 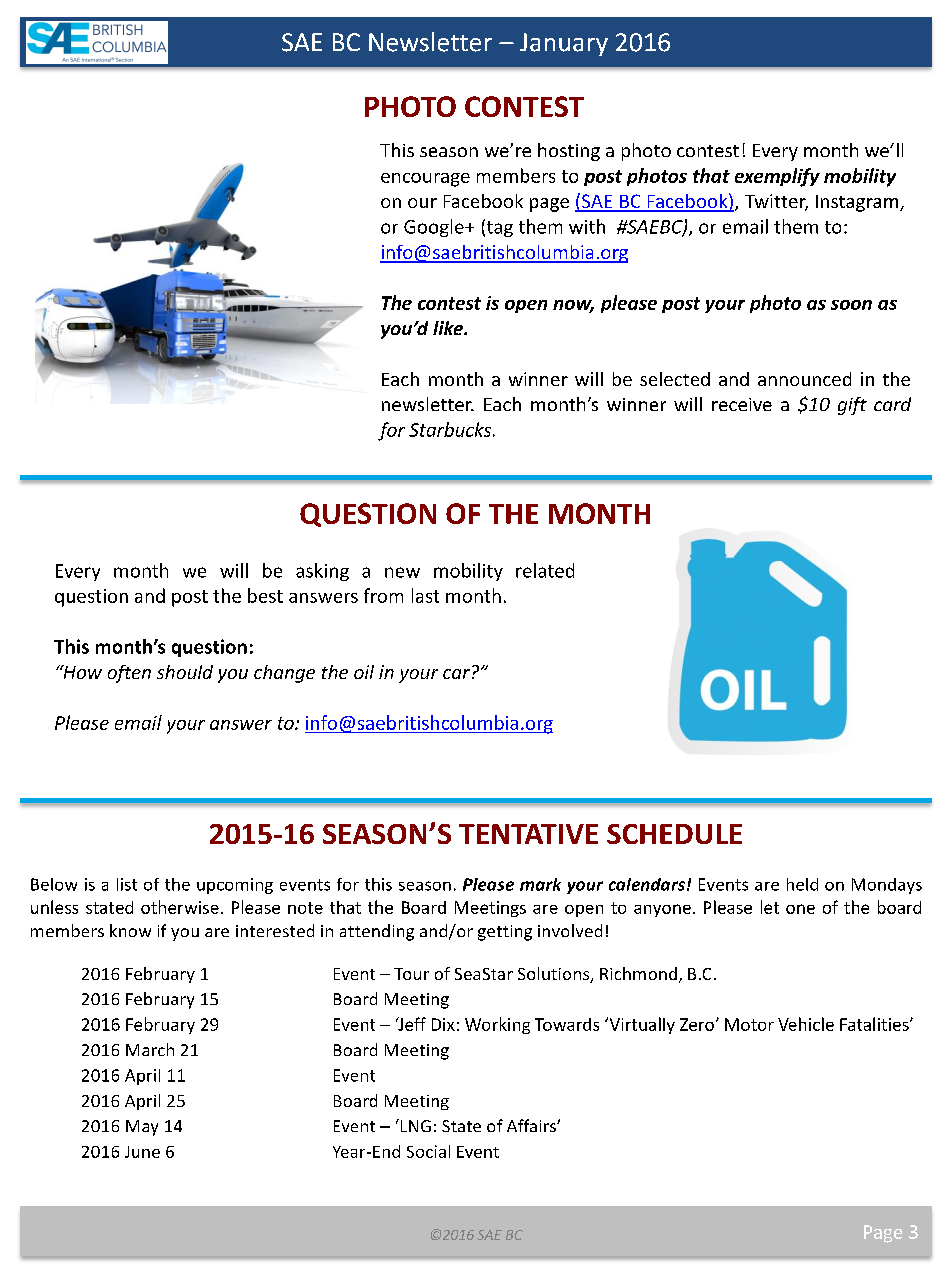 I want to click on LNG, so click(x=414, y=1125).
